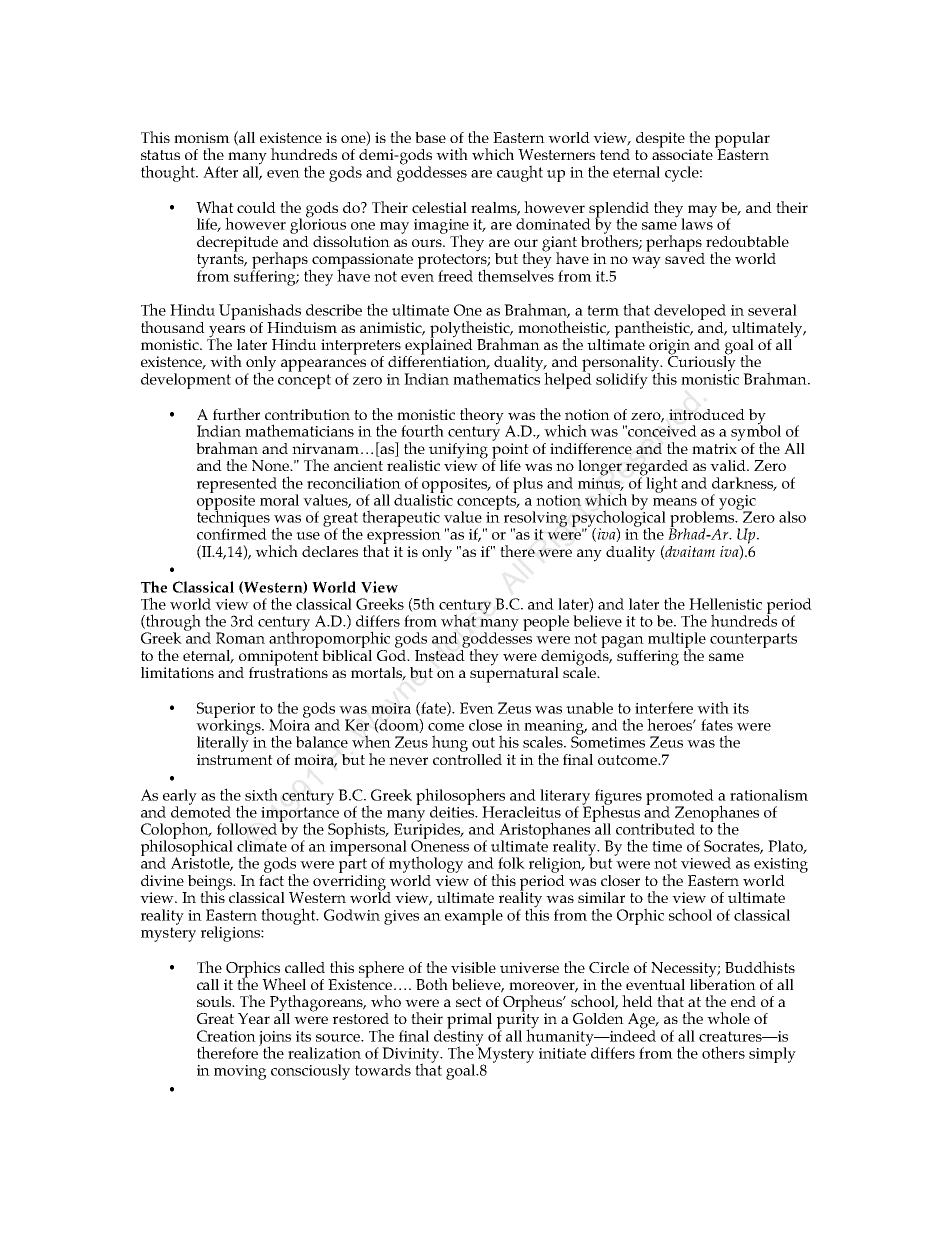  I want to click on followed, so click(248, 828).
